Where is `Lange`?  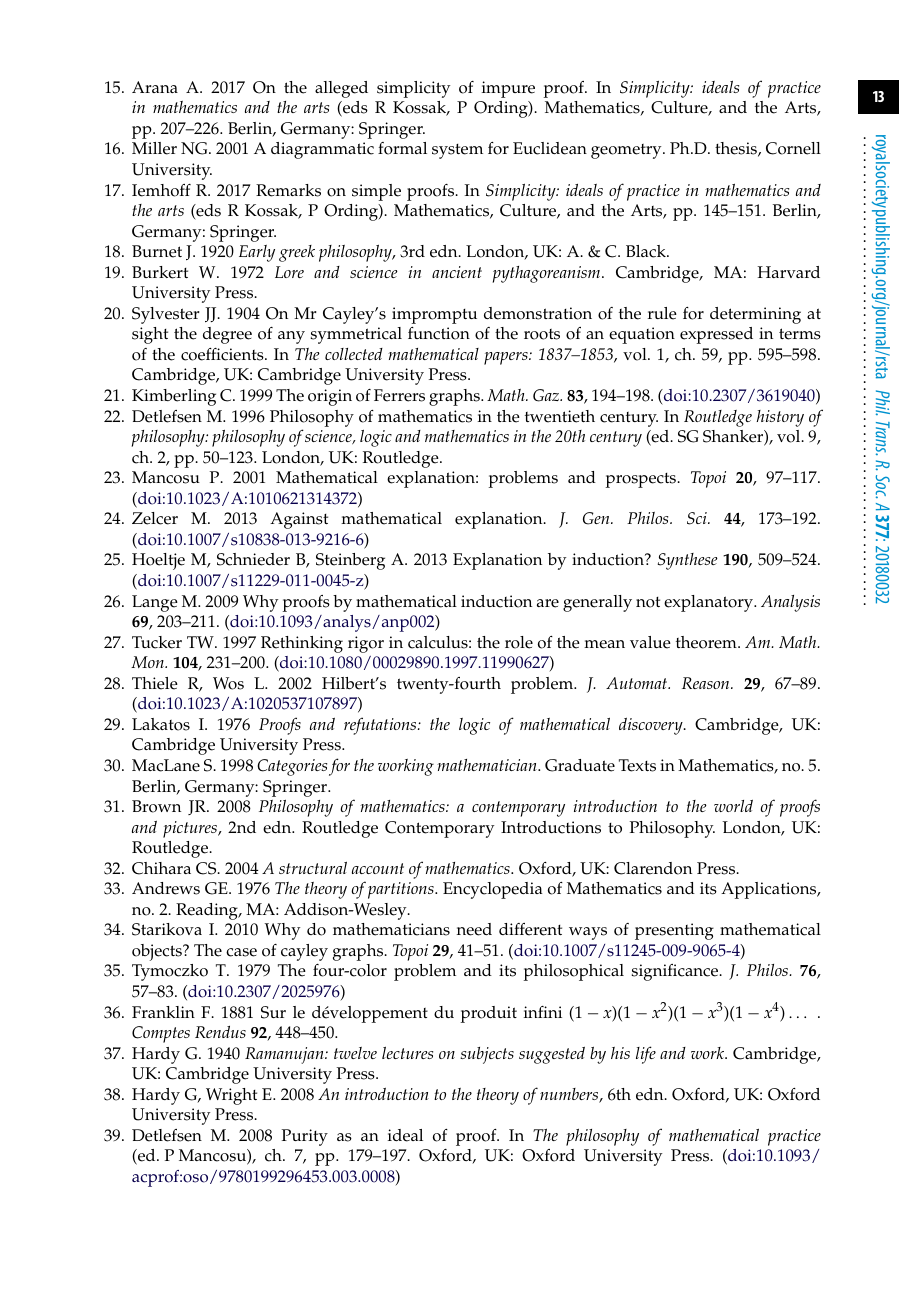
Lange is located at coordinates (155, 603).
